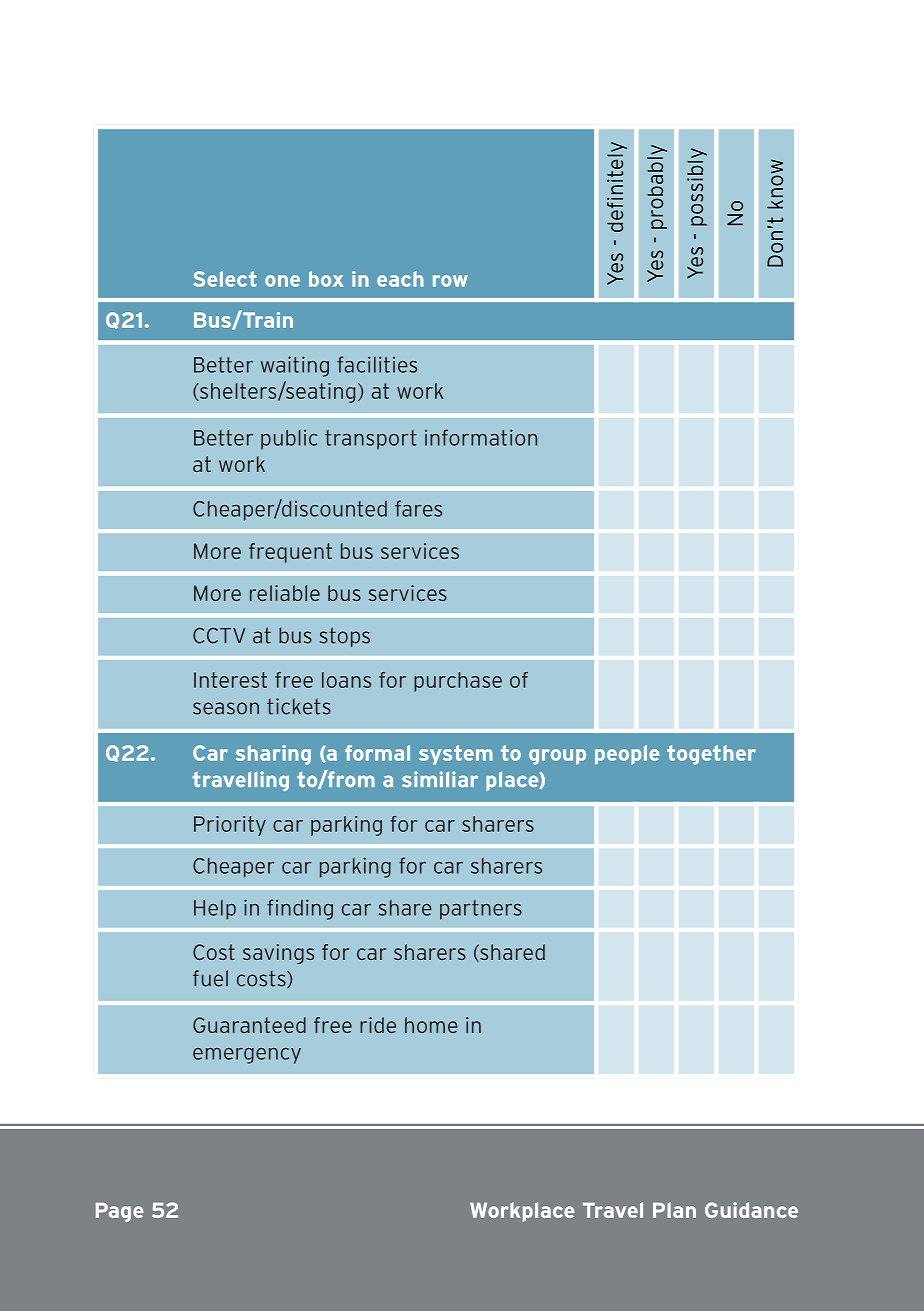 The image size is (924, 1311). What do you see at coordinates (225, 279) in the page?
I see `Select` at bounding box center [225, 279].
